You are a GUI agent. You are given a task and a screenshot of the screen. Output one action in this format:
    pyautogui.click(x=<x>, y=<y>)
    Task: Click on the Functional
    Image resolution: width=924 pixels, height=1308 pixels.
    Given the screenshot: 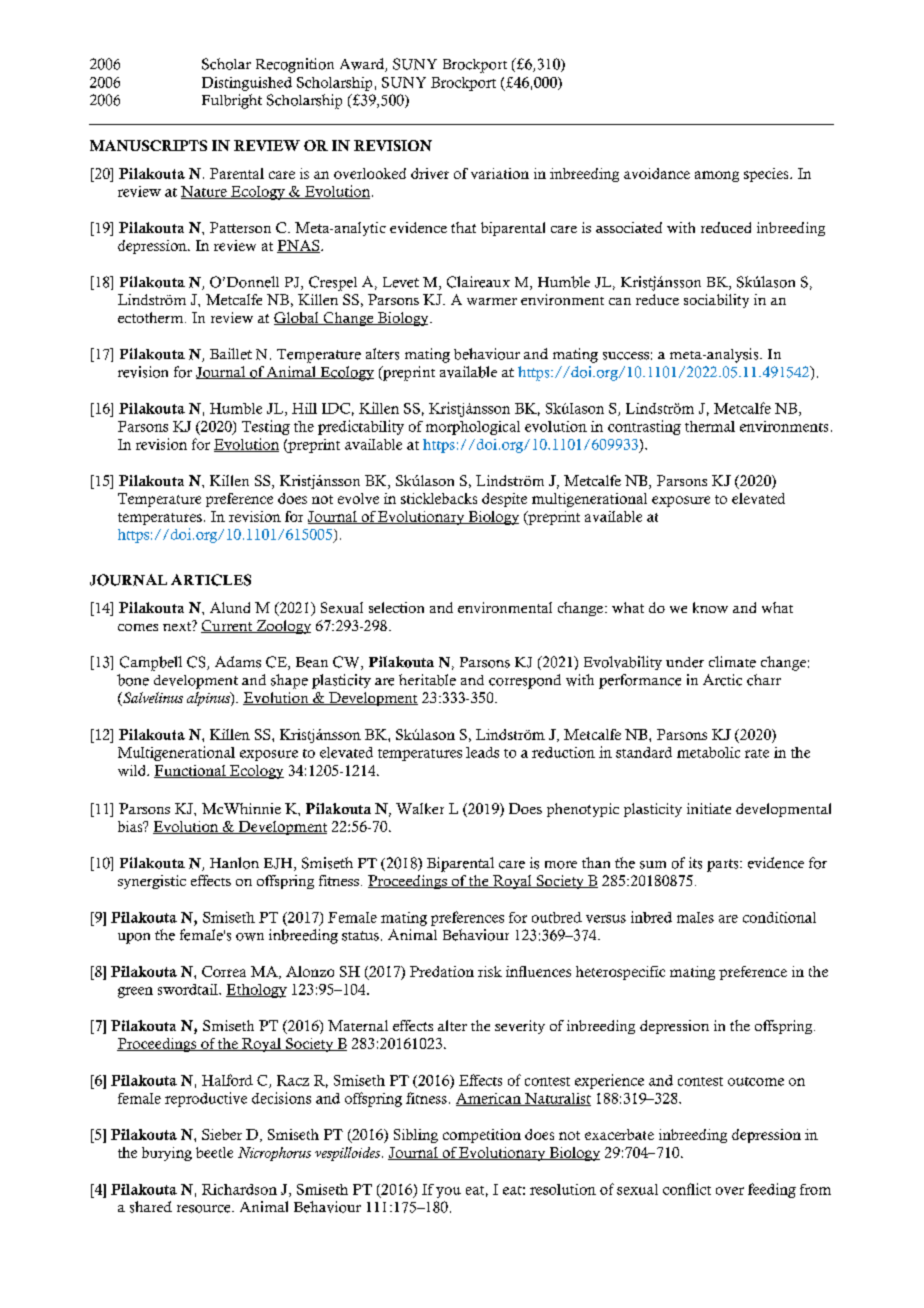 What is the action you would take?
    pyautogui.click(x=191, y=771)
